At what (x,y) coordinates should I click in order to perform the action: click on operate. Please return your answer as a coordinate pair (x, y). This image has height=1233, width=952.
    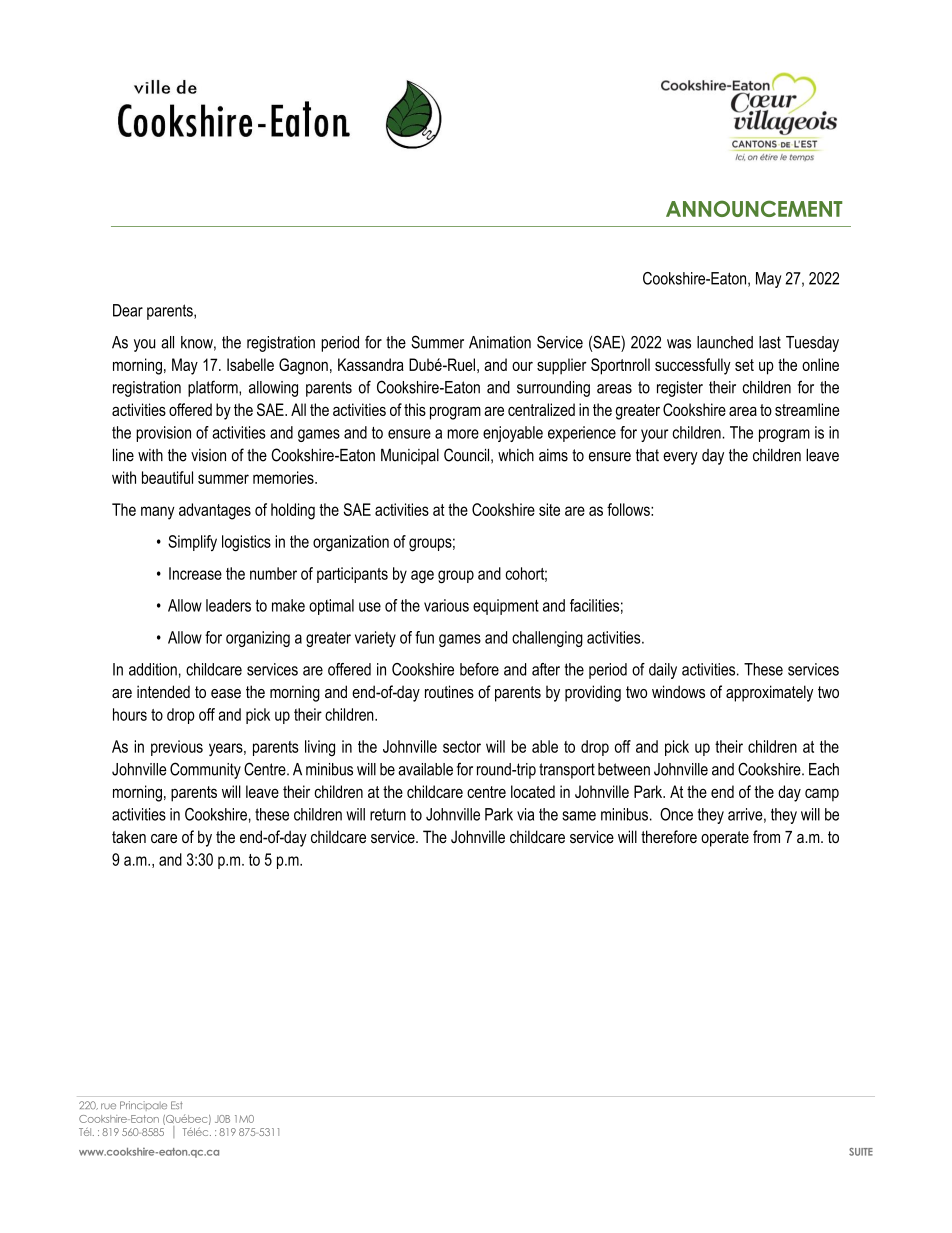
    Looking at the image, I should click on (725, 839).
